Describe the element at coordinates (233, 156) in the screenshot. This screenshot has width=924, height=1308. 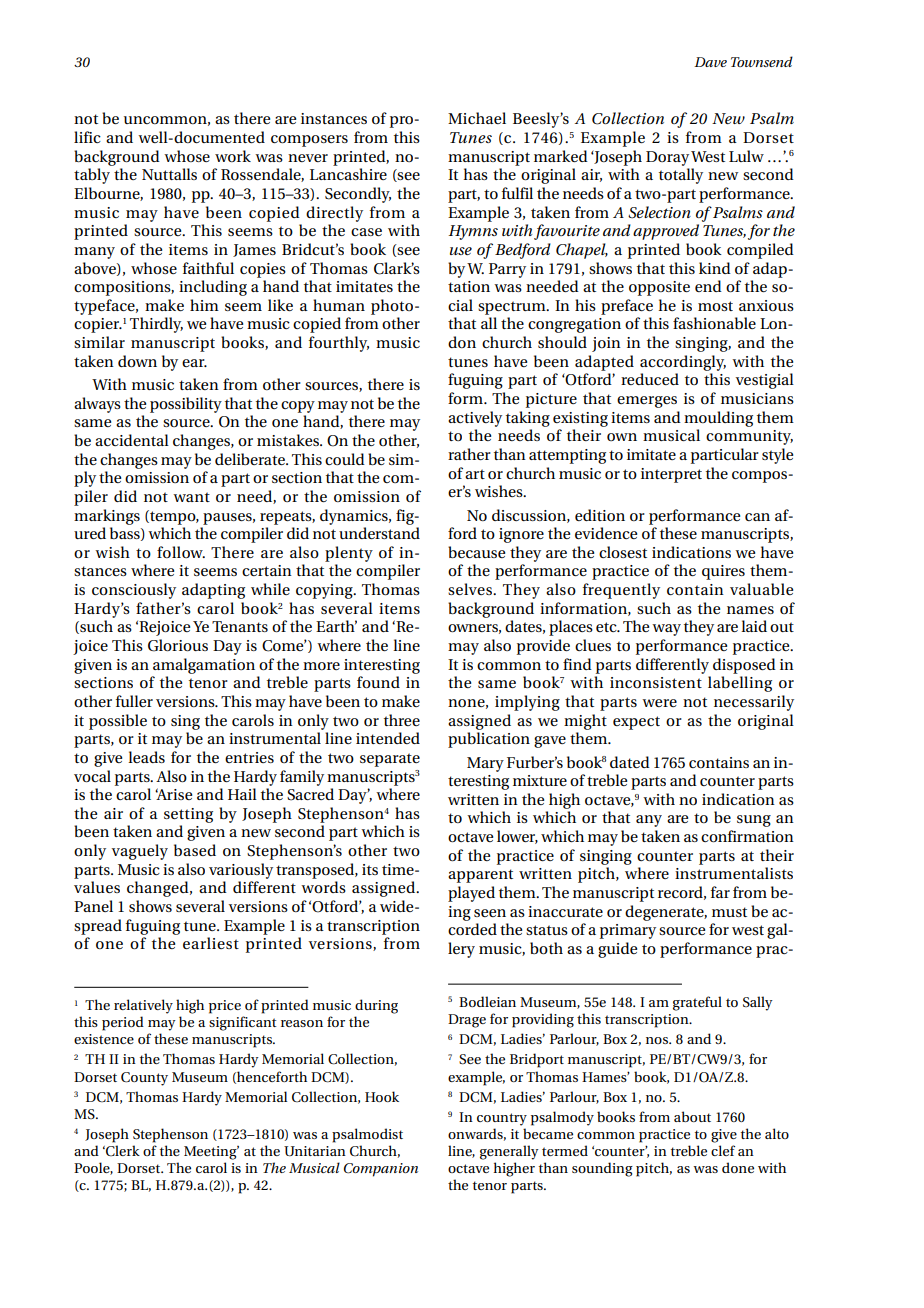
I see `work` at that location.
